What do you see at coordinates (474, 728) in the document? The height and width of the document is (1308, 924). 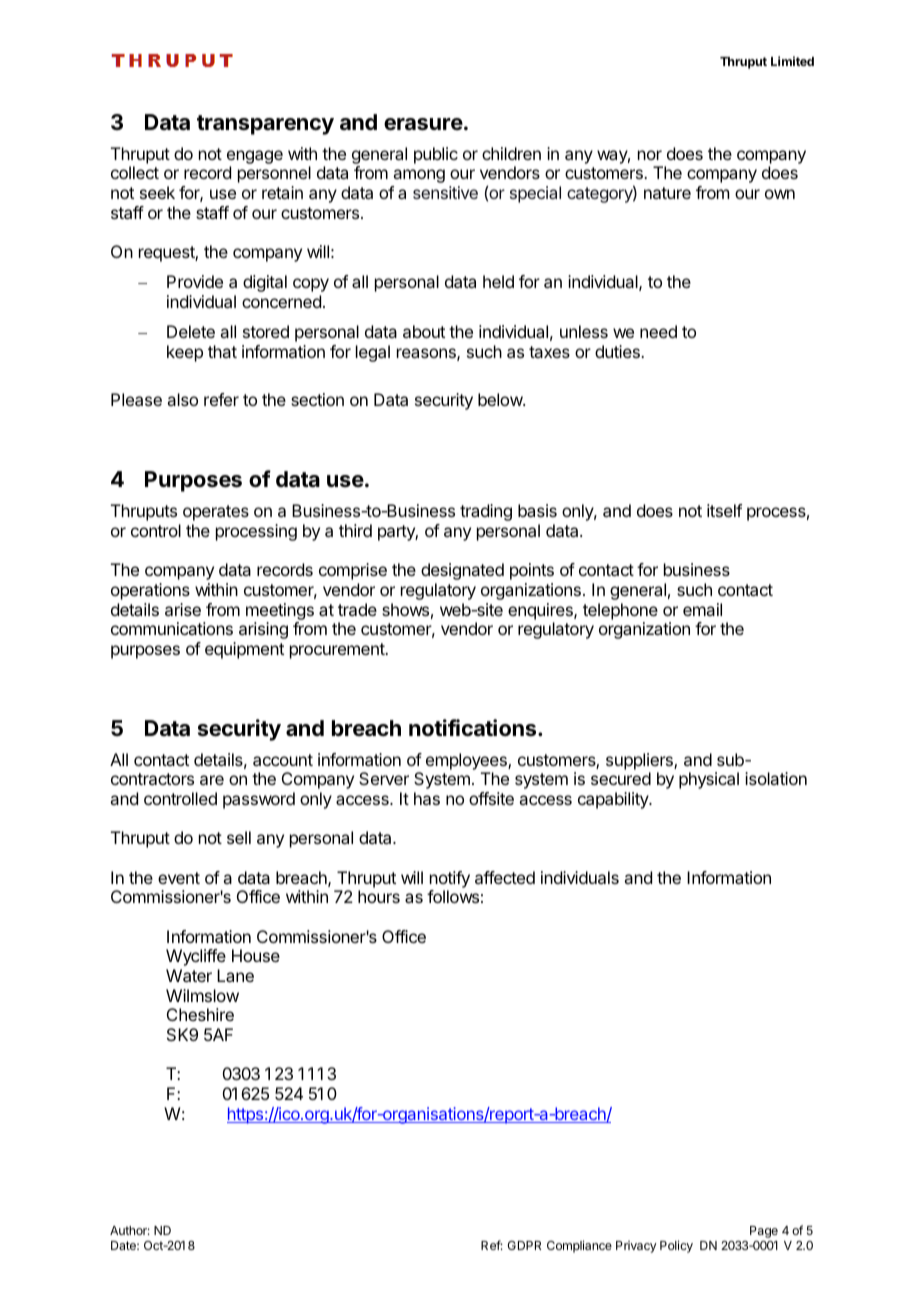 I see `notifications` at bounding box center [474, 728].
